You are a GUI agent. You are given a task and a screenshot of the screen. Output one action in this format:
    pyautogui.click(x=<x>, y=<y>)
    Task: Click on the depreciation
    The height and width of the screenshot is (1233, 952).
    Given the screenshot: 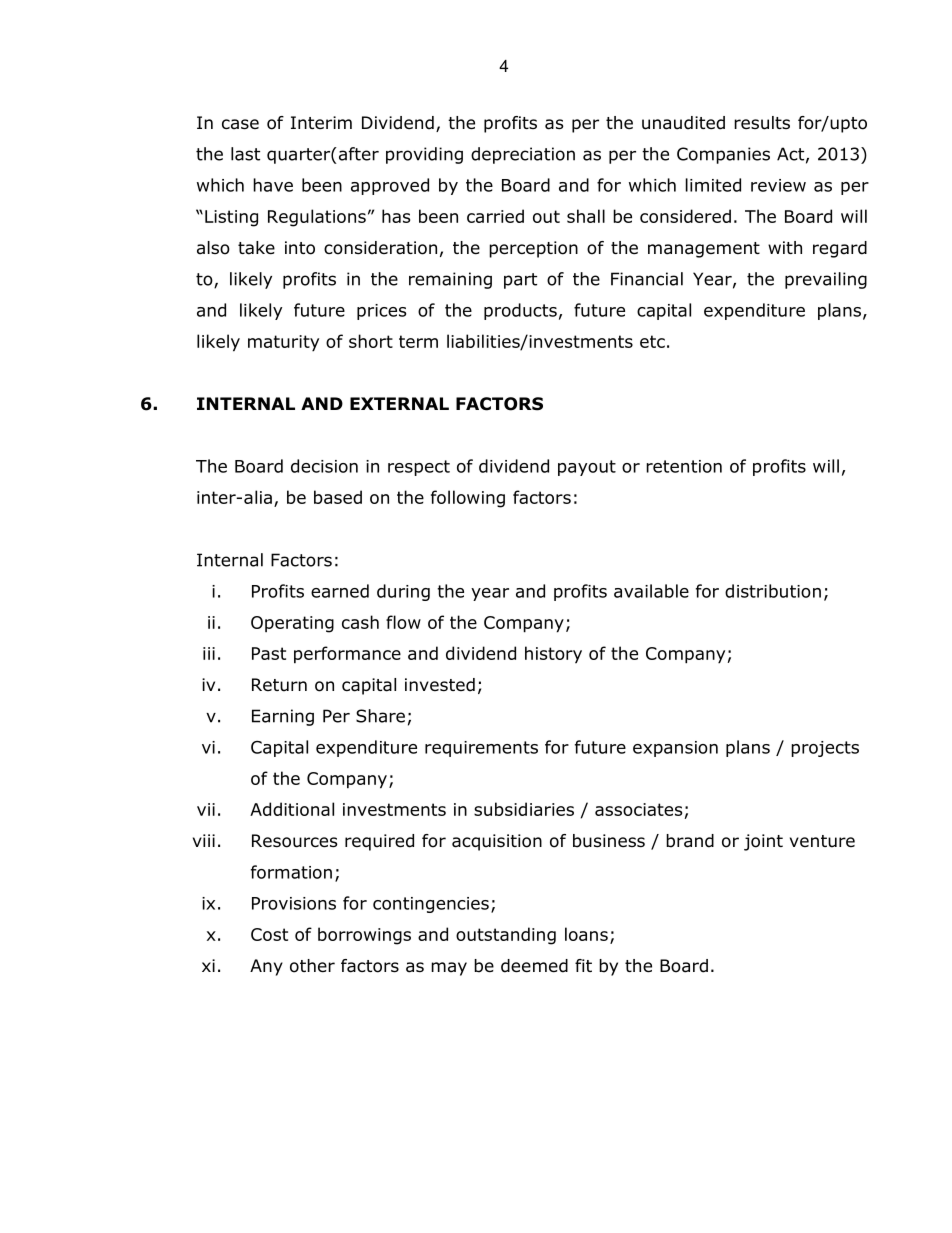 What is the action you would take?
    pyautogui.click(x=523, y=155)
